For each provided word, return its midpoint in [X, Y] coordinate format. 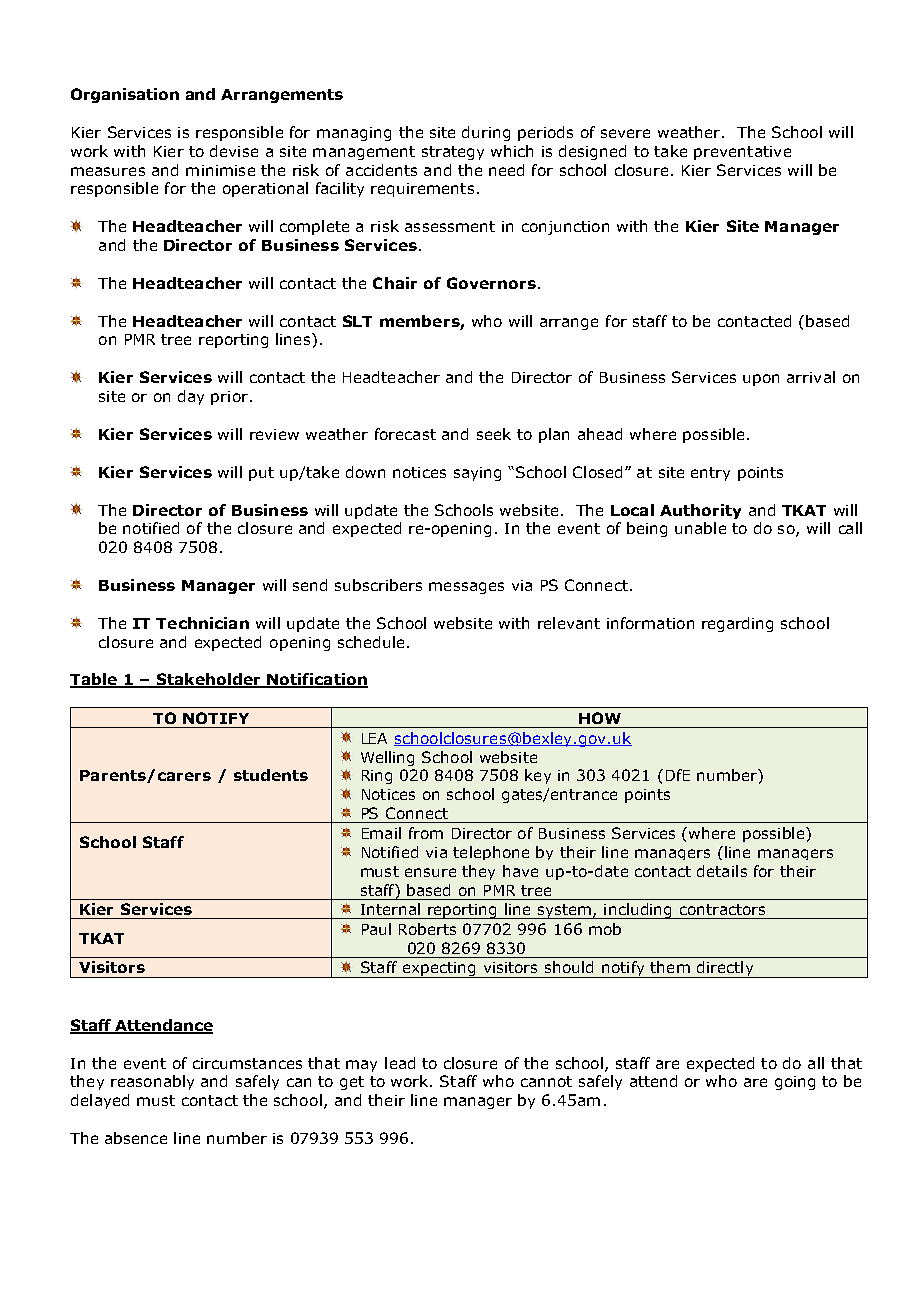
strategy [453, 153]
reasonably [152, 1082]
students [271, 775]
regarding [737, 624]
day [191, 397]
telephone [491, 853]
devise [234, 151]
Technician [202, 623]
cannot [546, 1081]
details [722, 871]
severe [625, 133]
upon [761, 380]
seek [494, 434]
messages [466, 588]
